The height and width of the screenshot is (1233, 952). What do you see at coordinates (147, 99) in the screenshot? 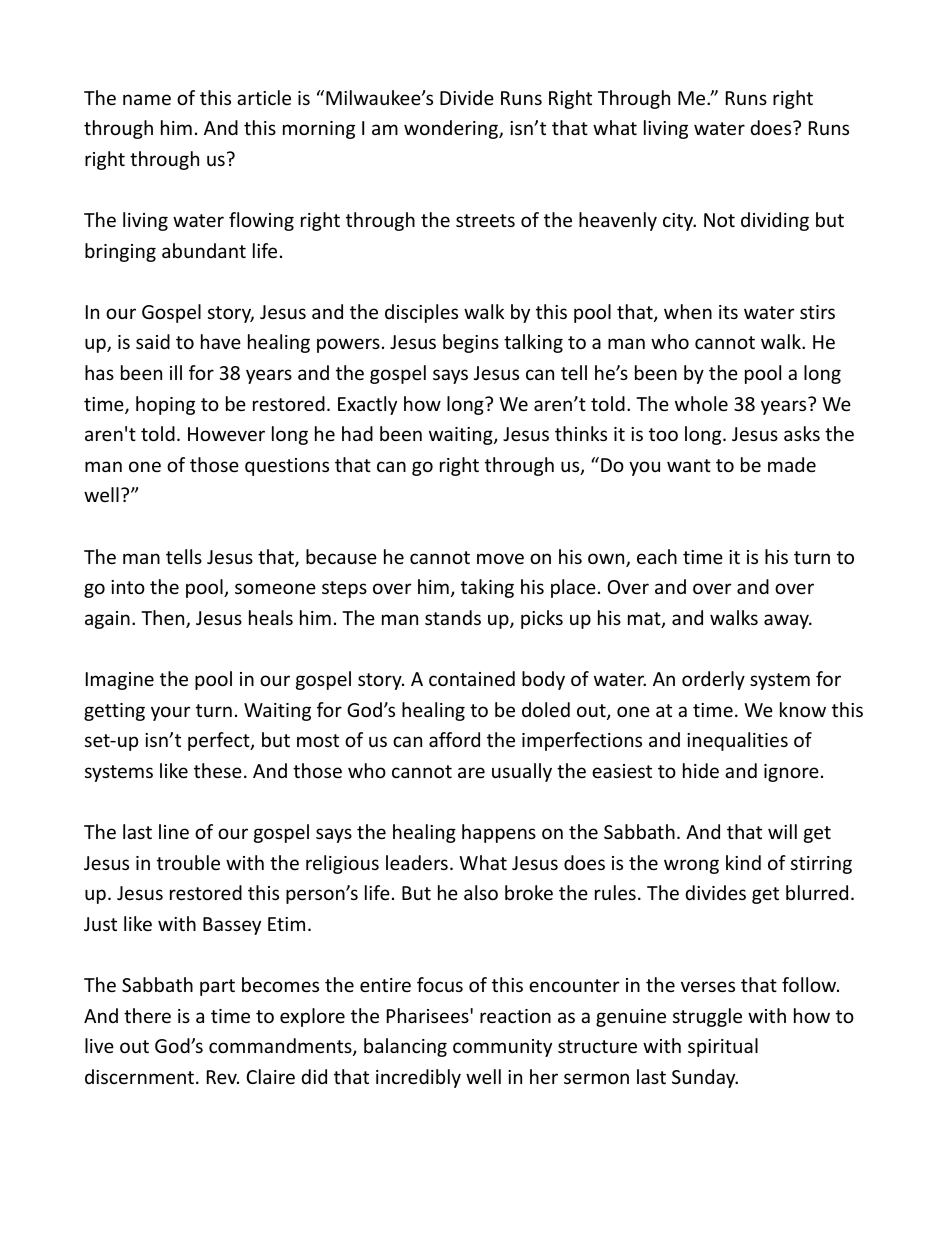
I see `name` at bounding box center [147, 99].
